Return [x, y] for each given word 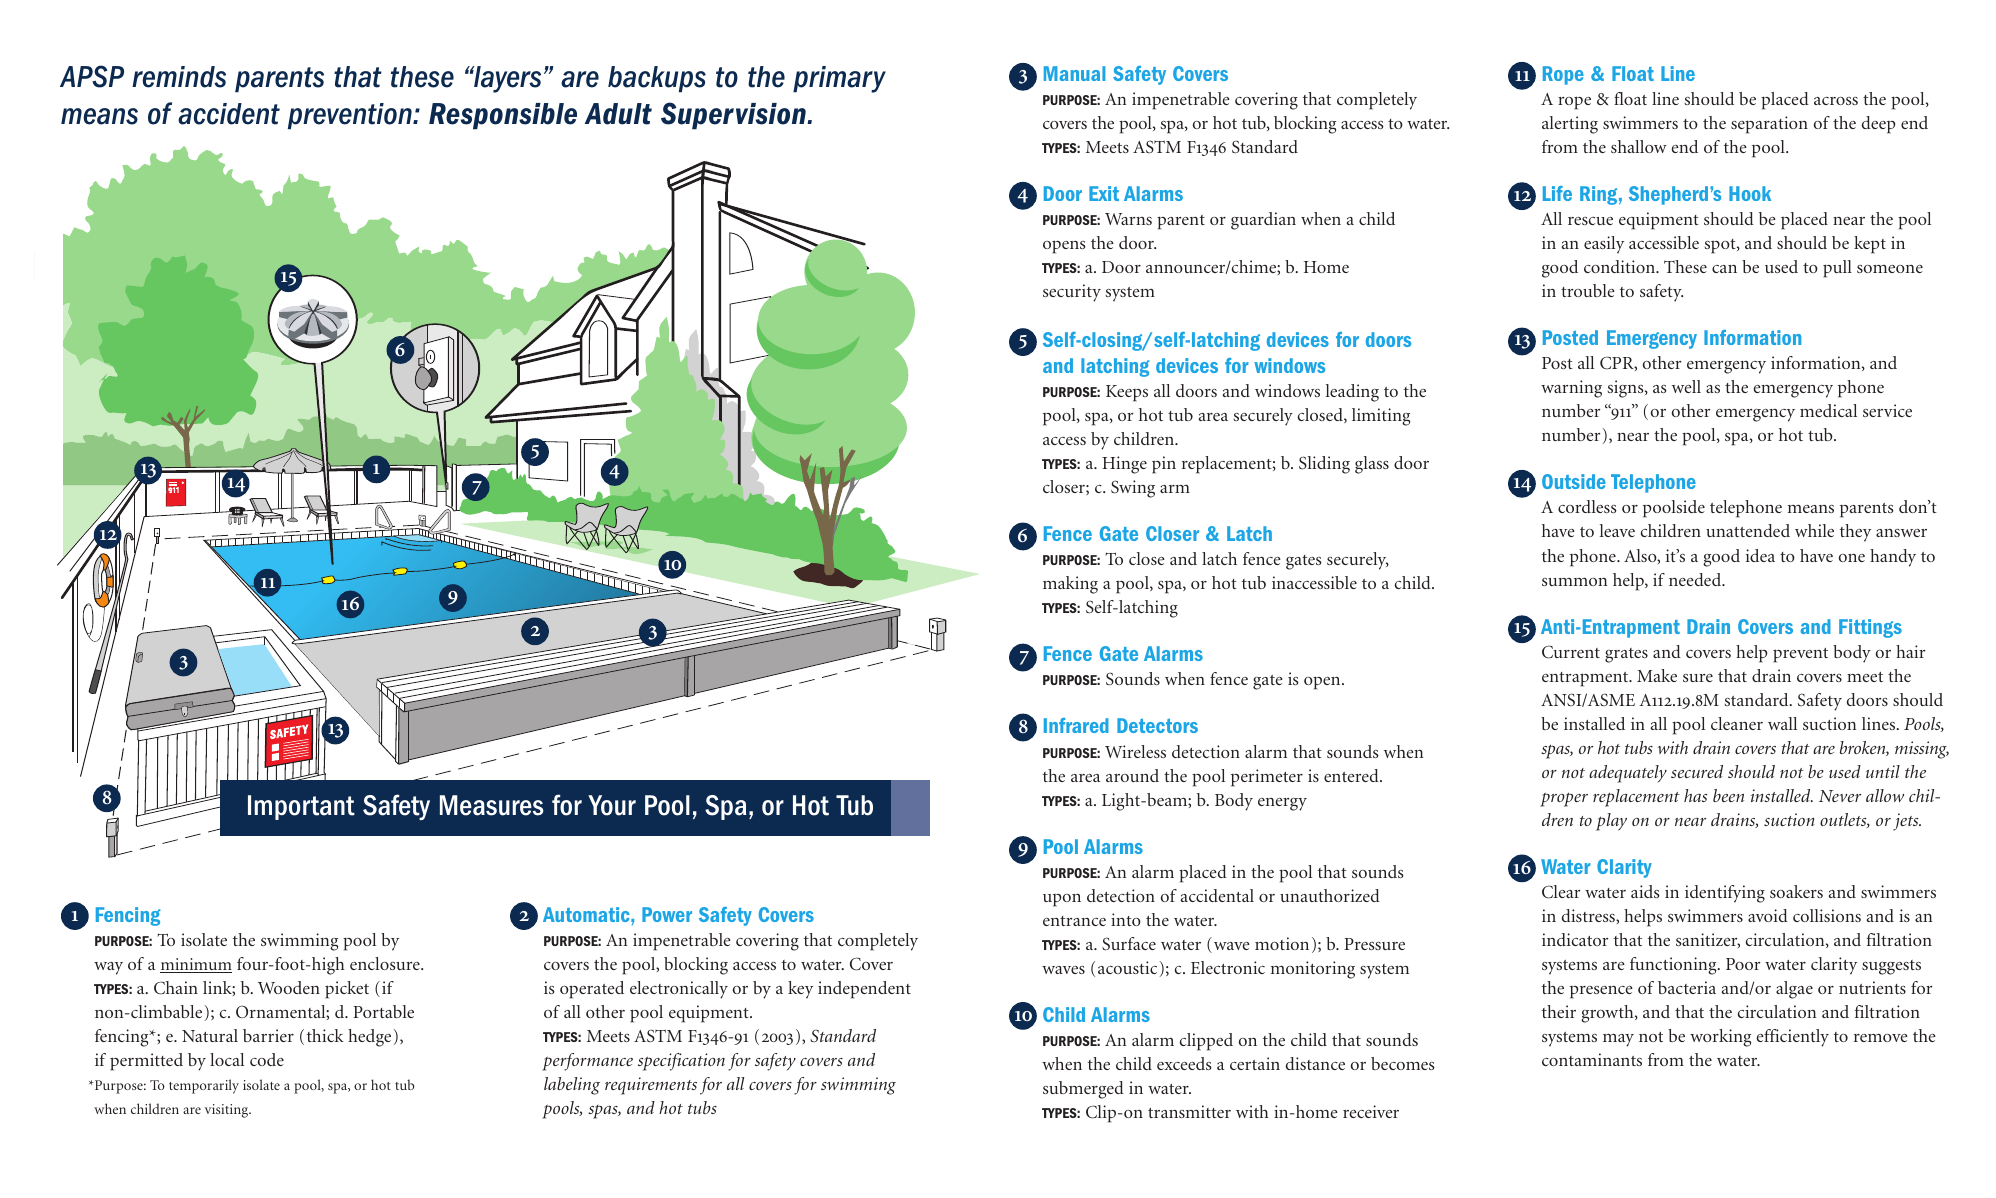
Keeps [1127, 393]
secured [1697, 771]
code [267, 1059]
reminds [179, 77]
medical [1828, 410]
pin [1164, 465]
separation [1769, 125]
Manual [1074, 73]
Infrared [1076, 725]
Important [301, 807]
